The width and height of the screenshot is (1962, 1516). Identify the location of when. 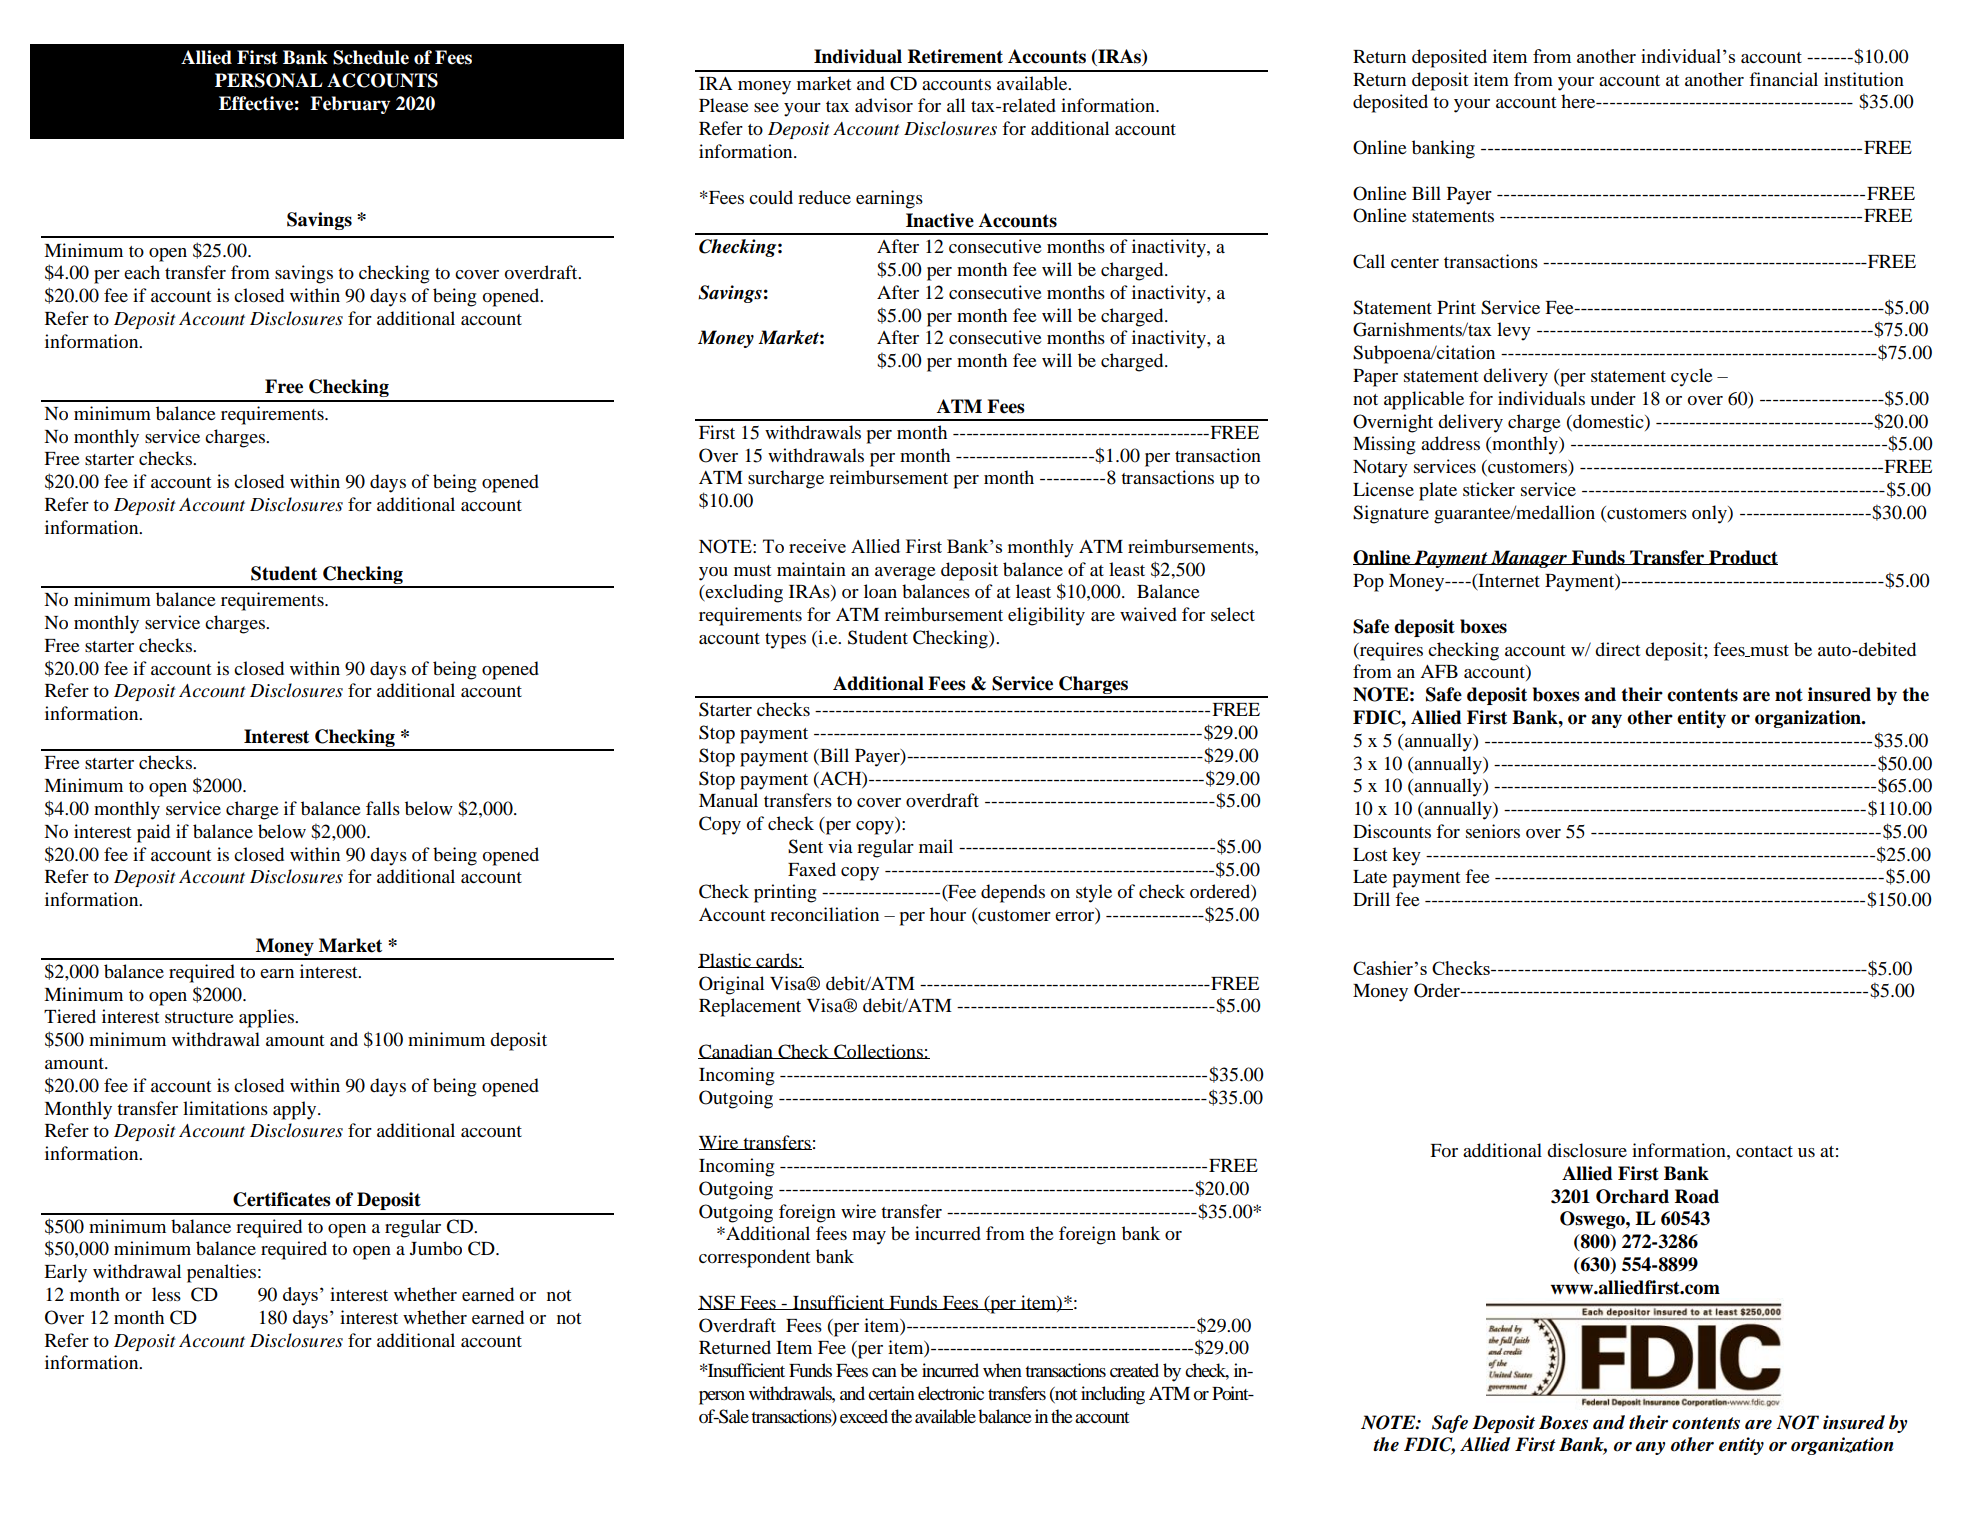
(1002, 1370).
